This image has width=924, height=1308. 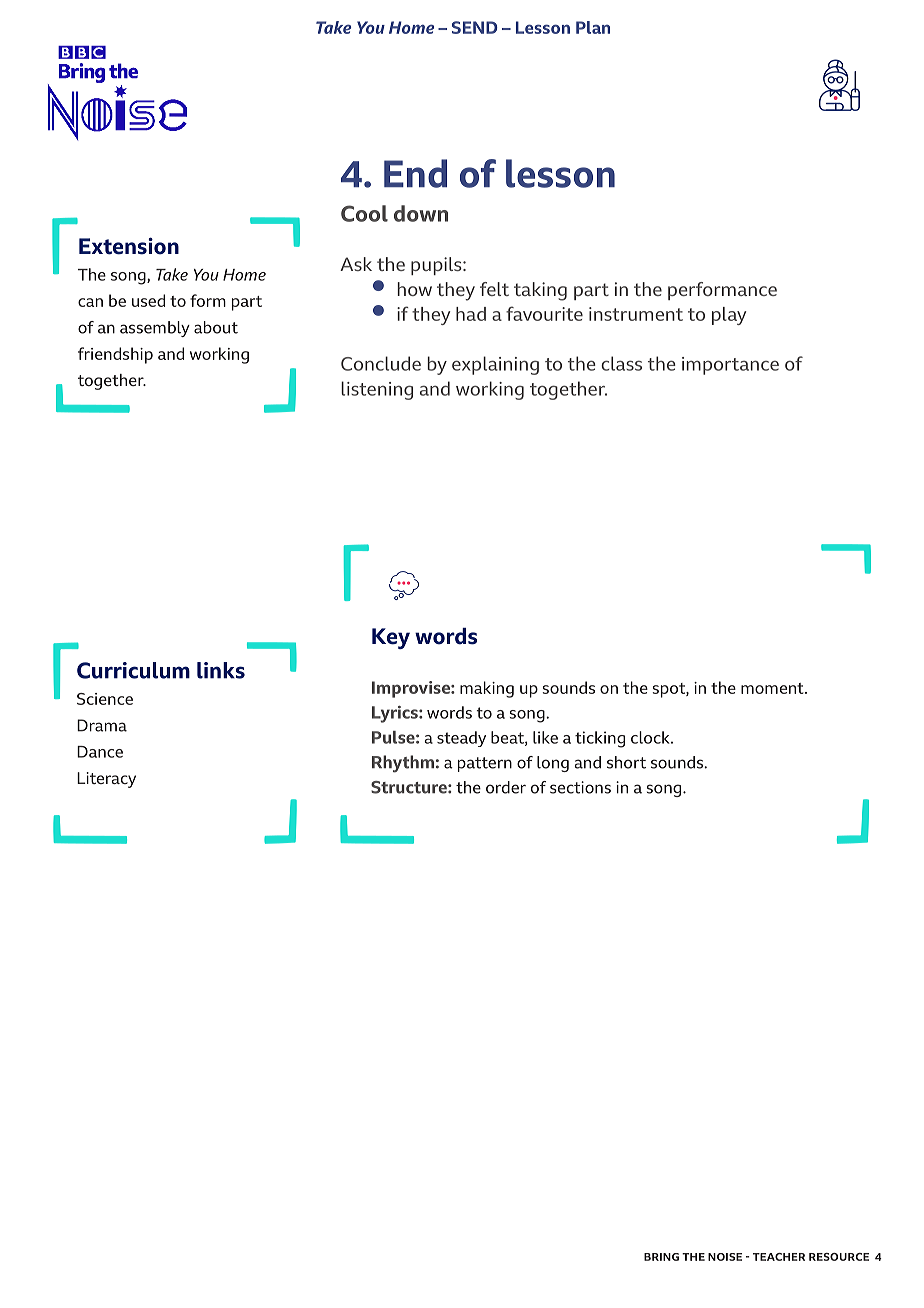 What do you see at coordinates (626, 762) in the image?
I see `short` at bounding box center [626, 762].
